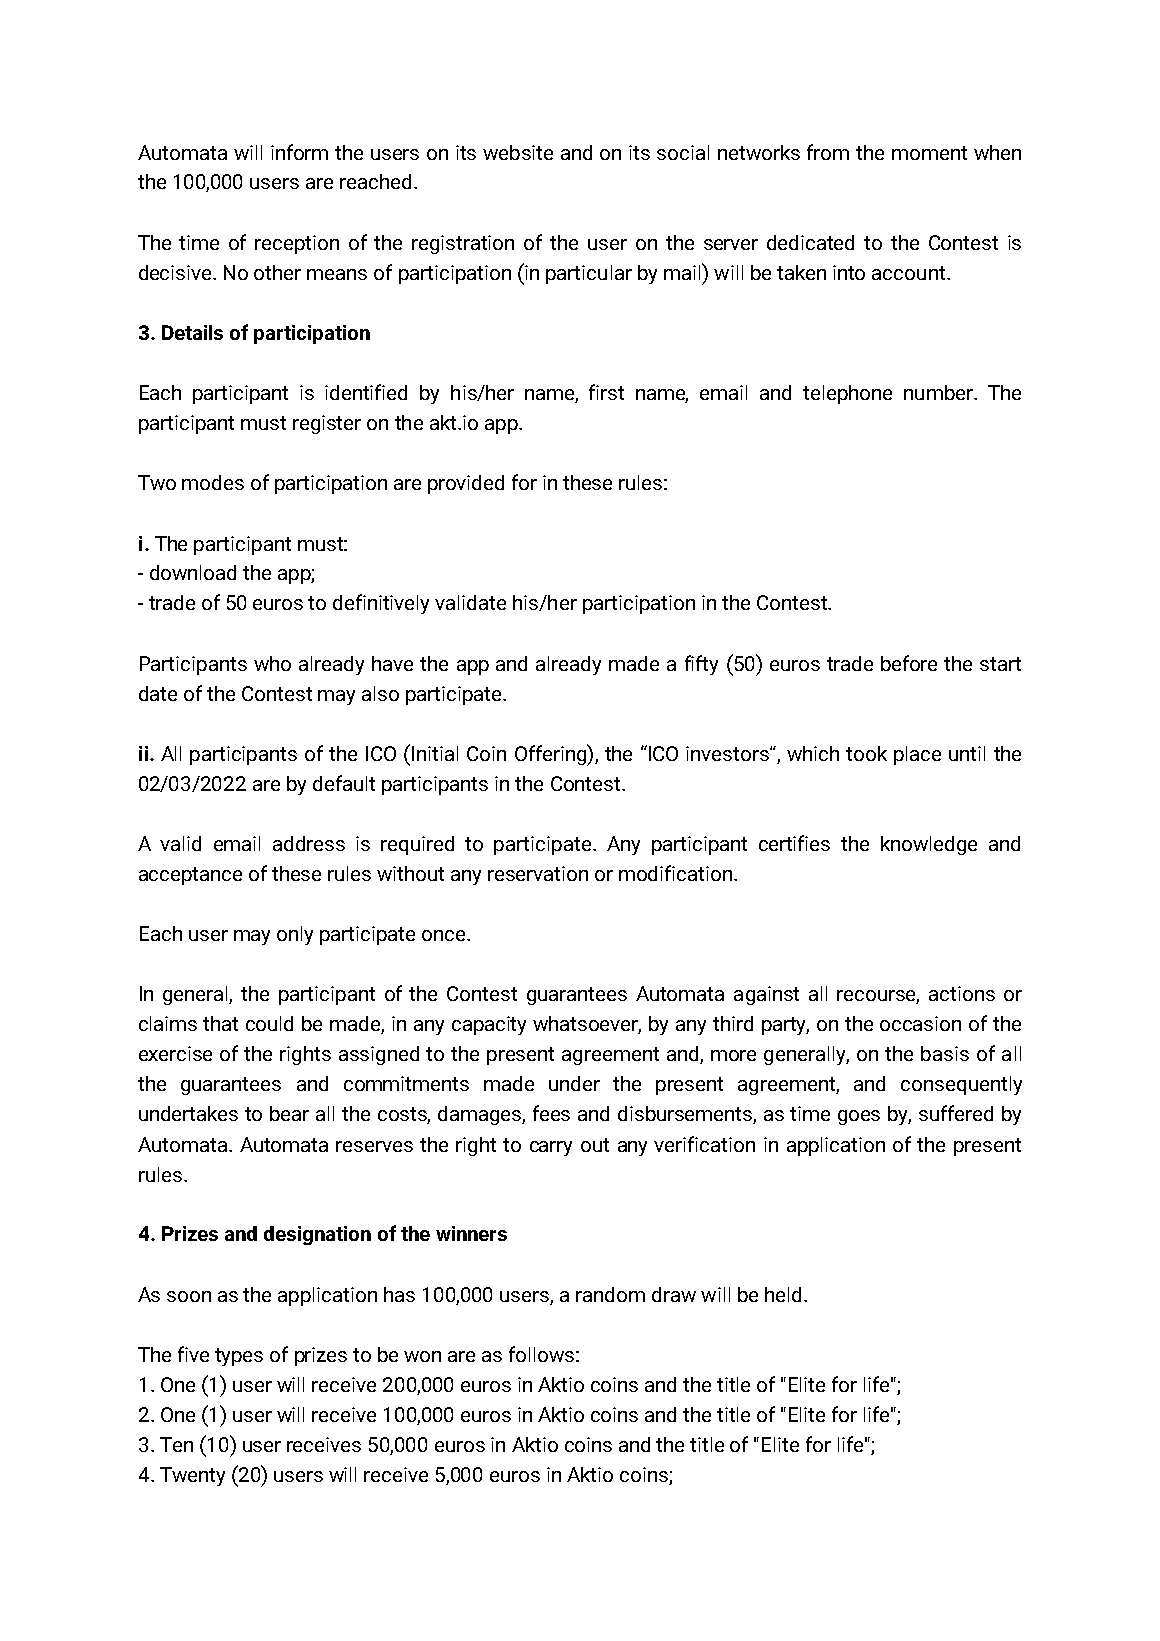 This screenshot has height=1641, width=1160. I want to click on knowledge, so click(929, 845).
